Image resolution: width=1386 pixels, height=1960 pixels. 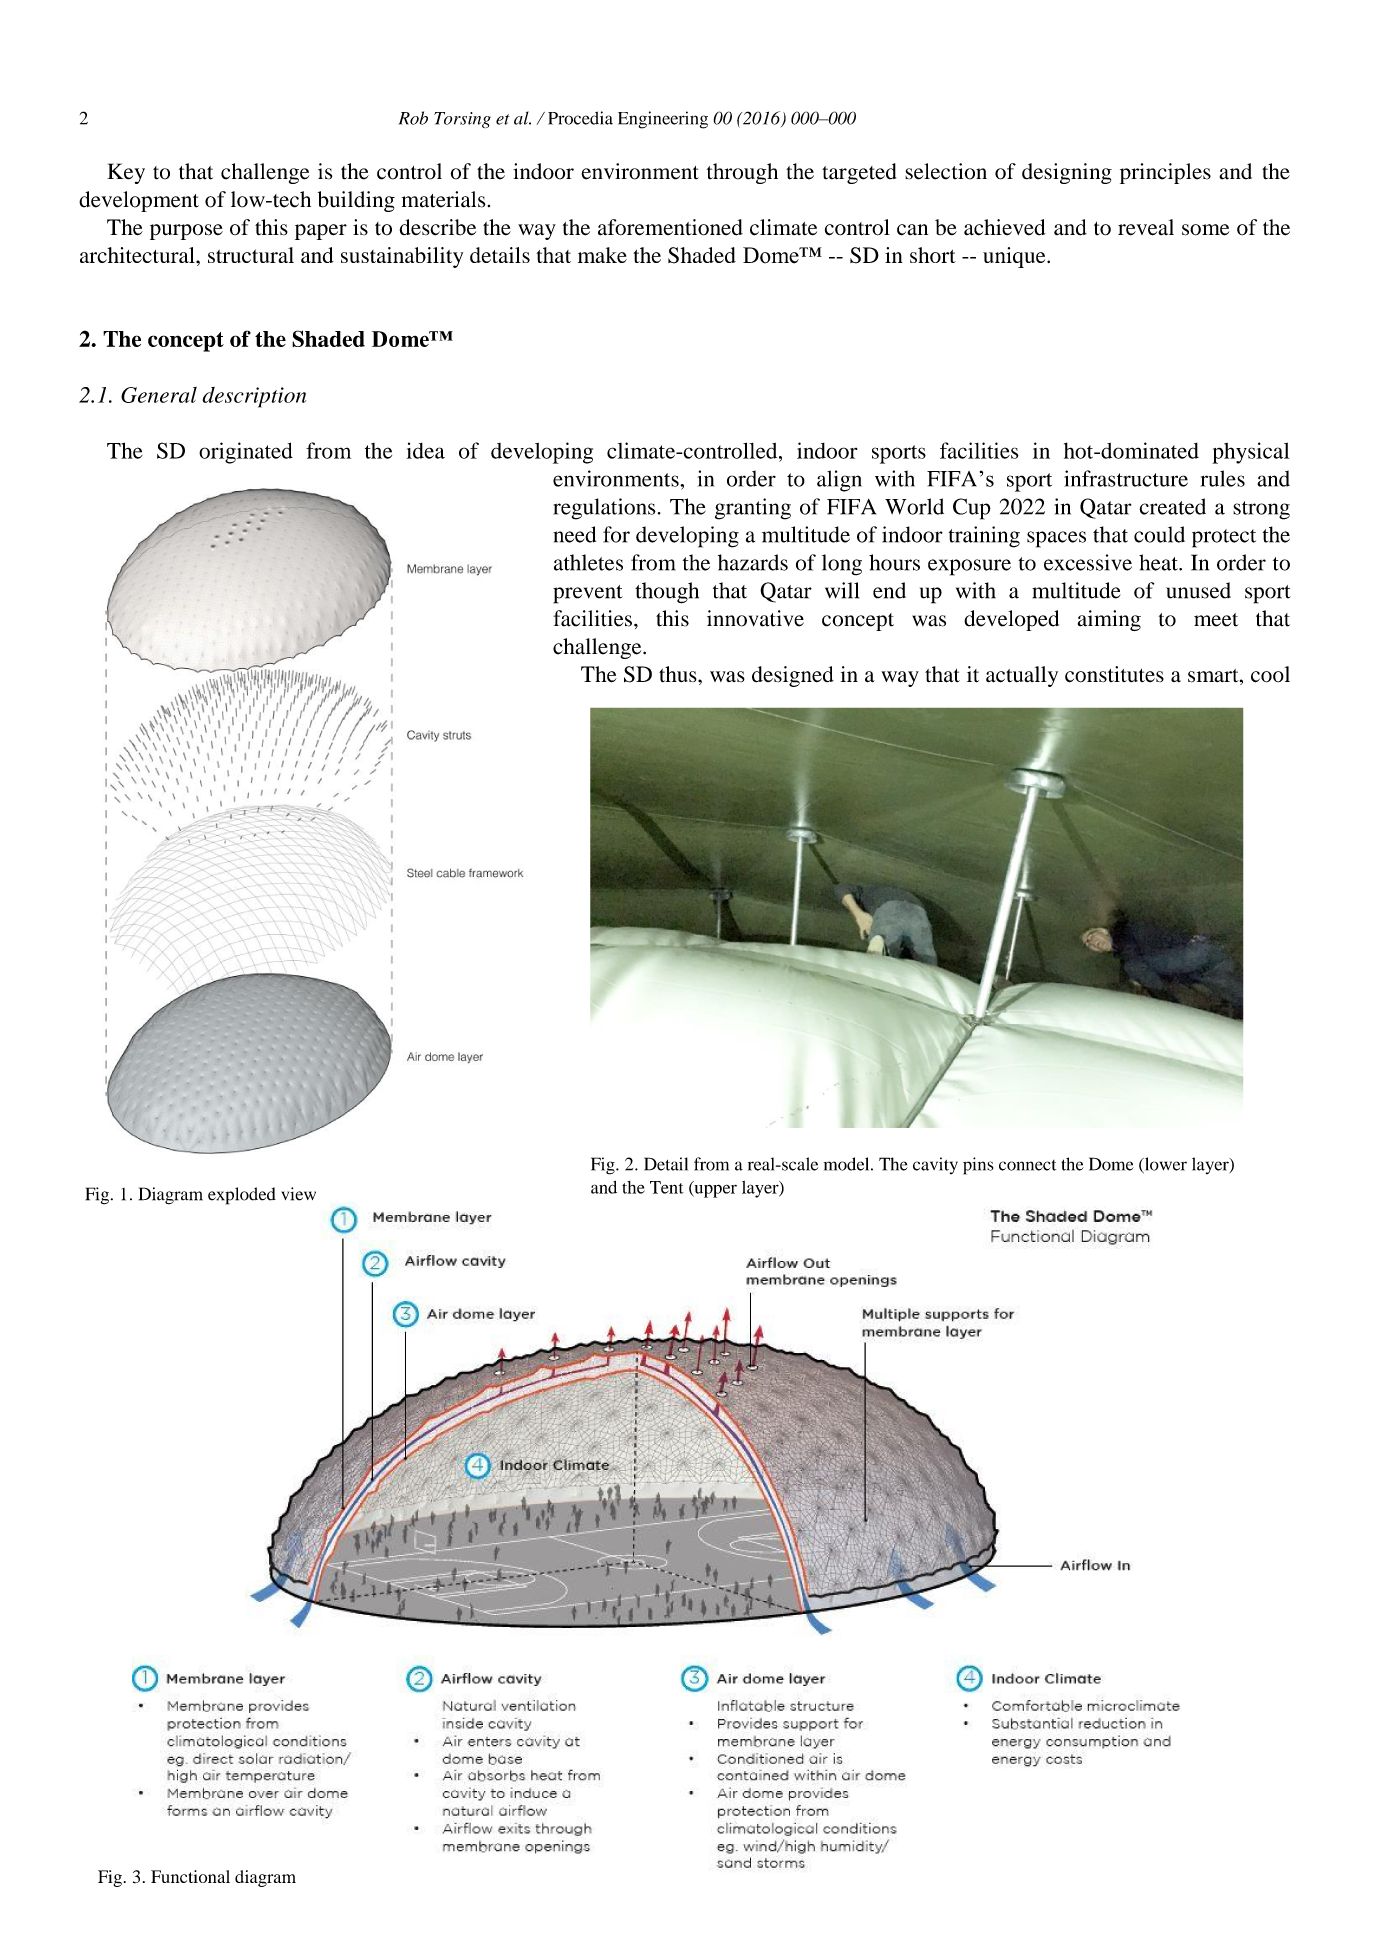 I want to click on principles, so click(x=1165, y=173).
